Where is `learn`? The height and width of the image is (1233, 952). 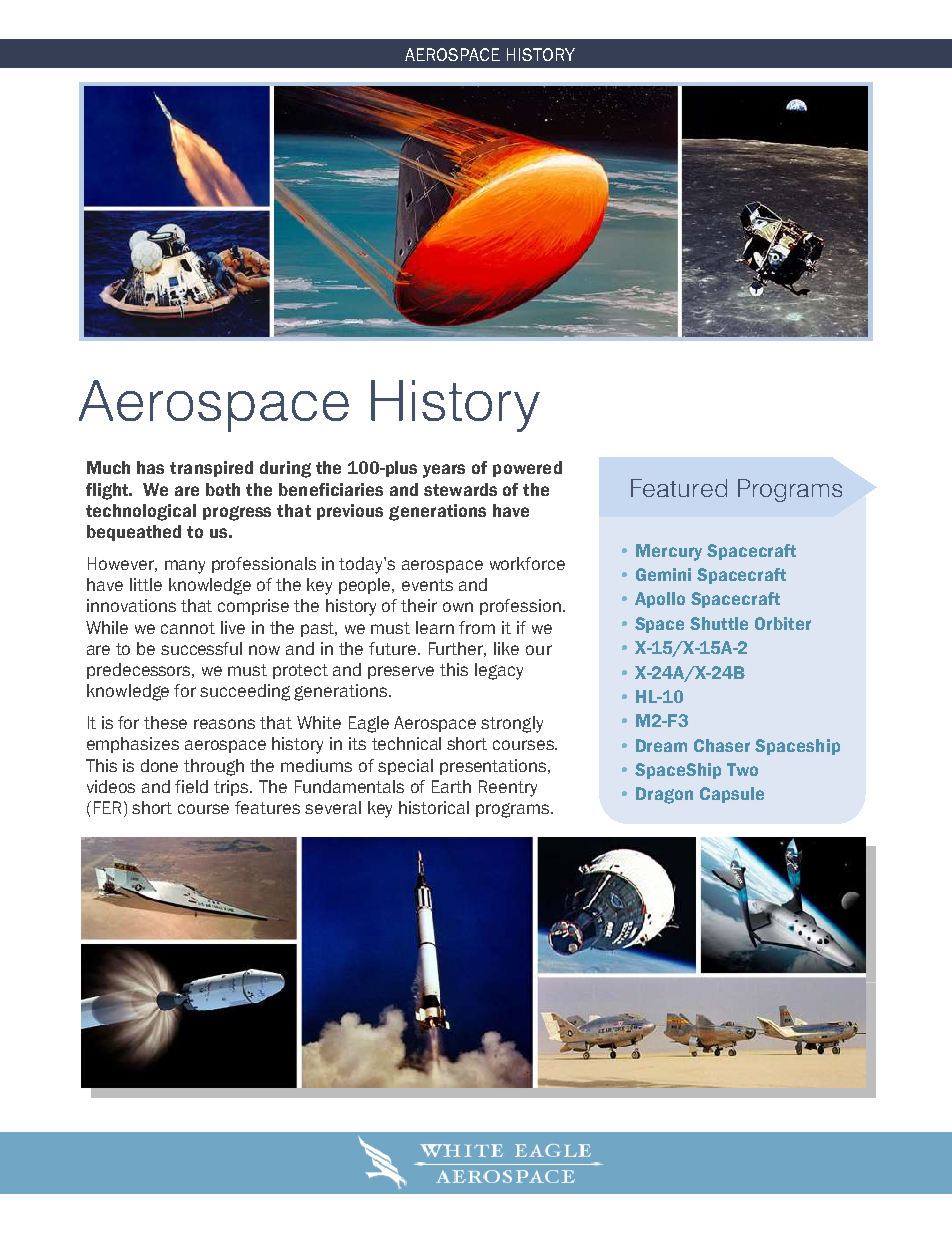
learn is located at coordinates (435, 627).
